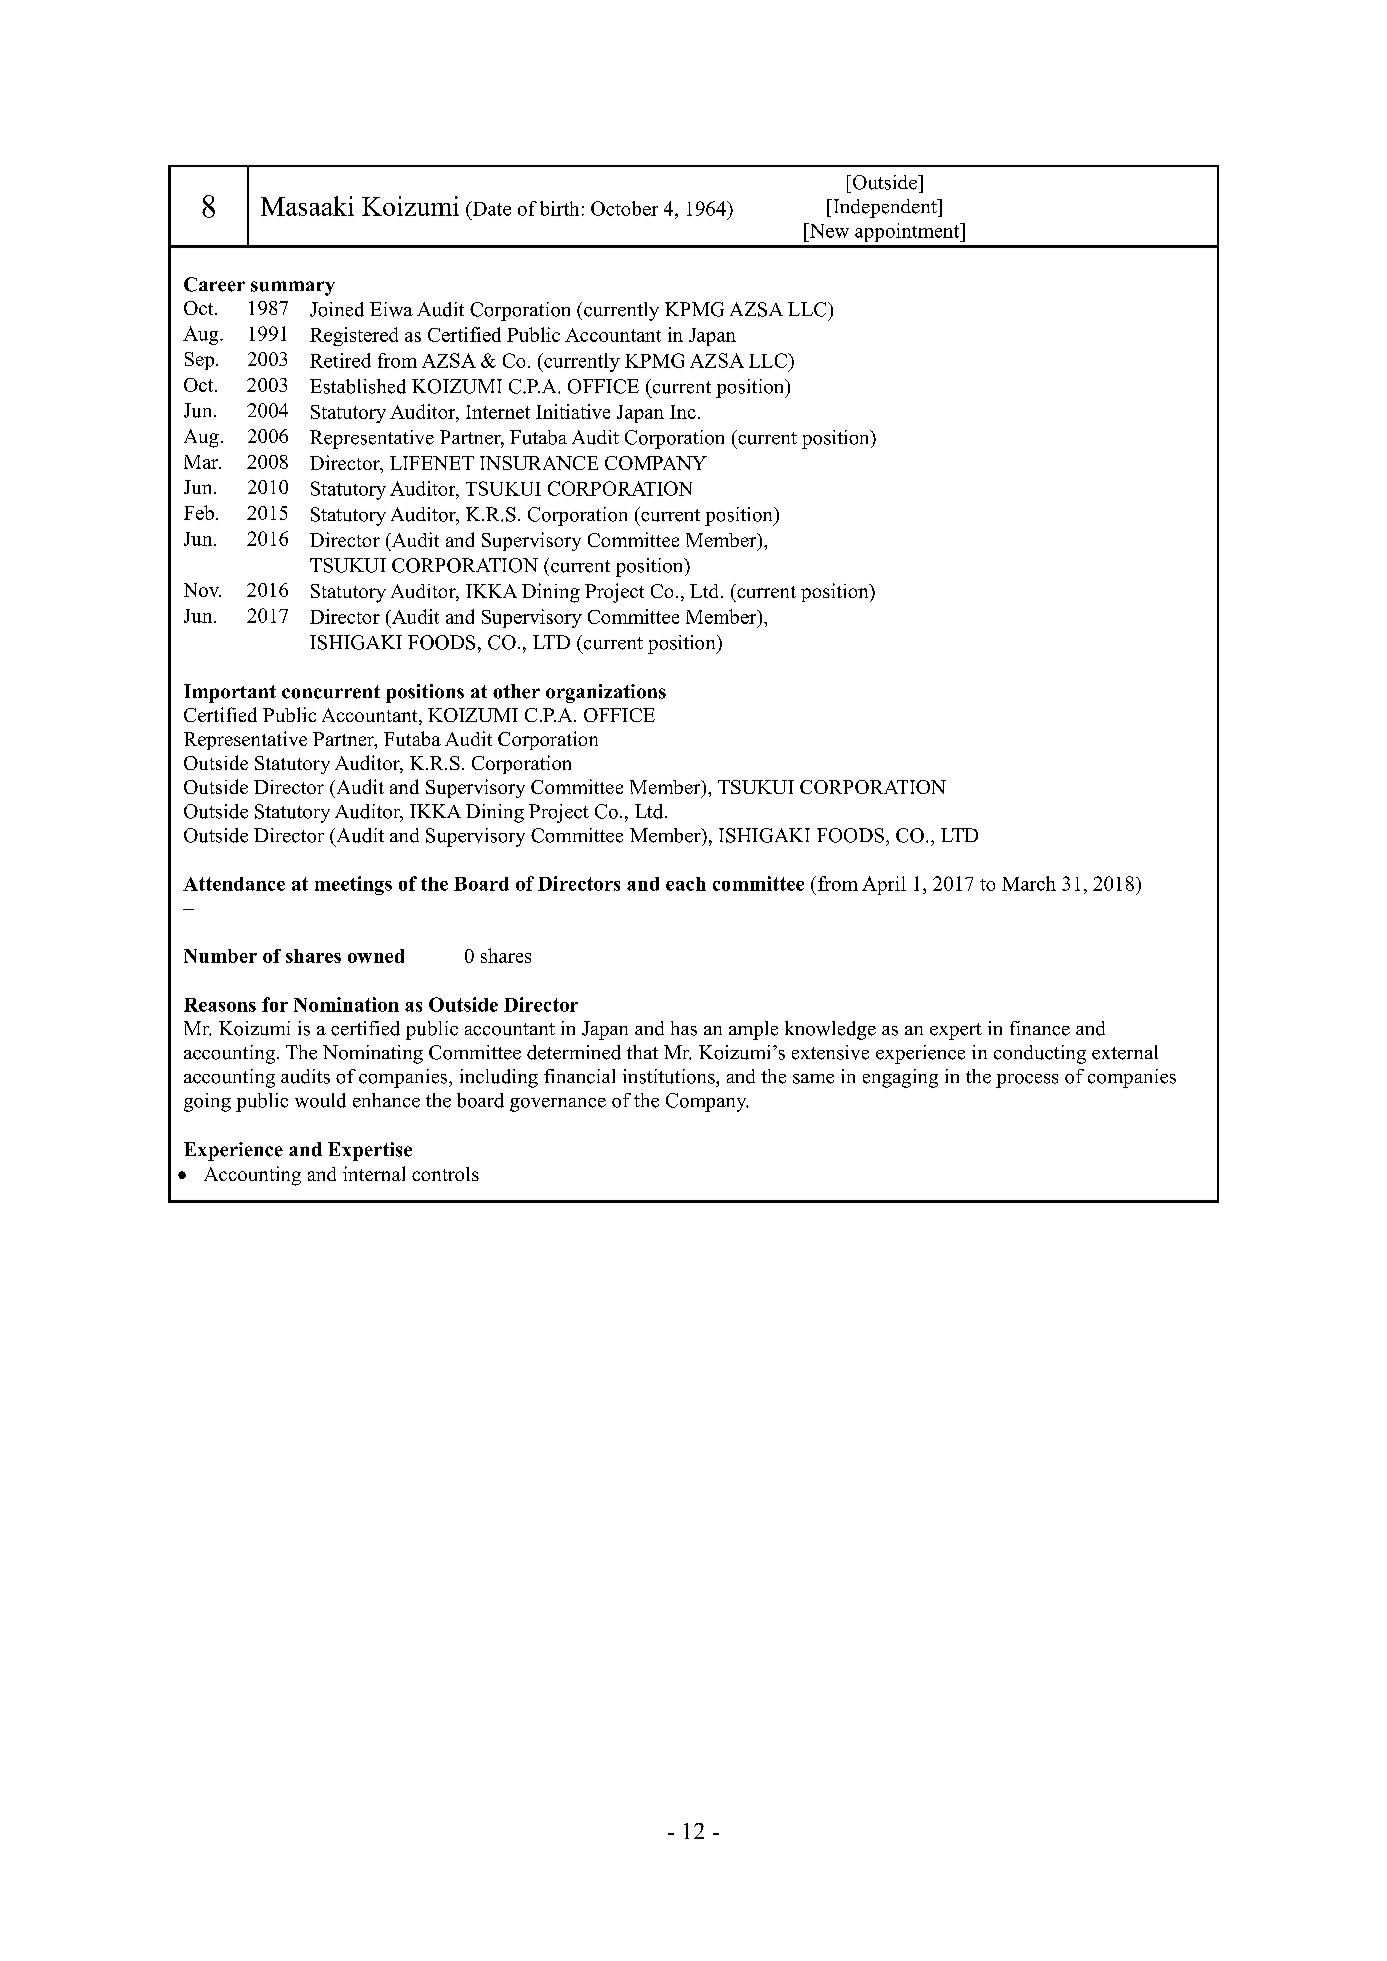  I want to click on Initiative, so click(573, 411).
